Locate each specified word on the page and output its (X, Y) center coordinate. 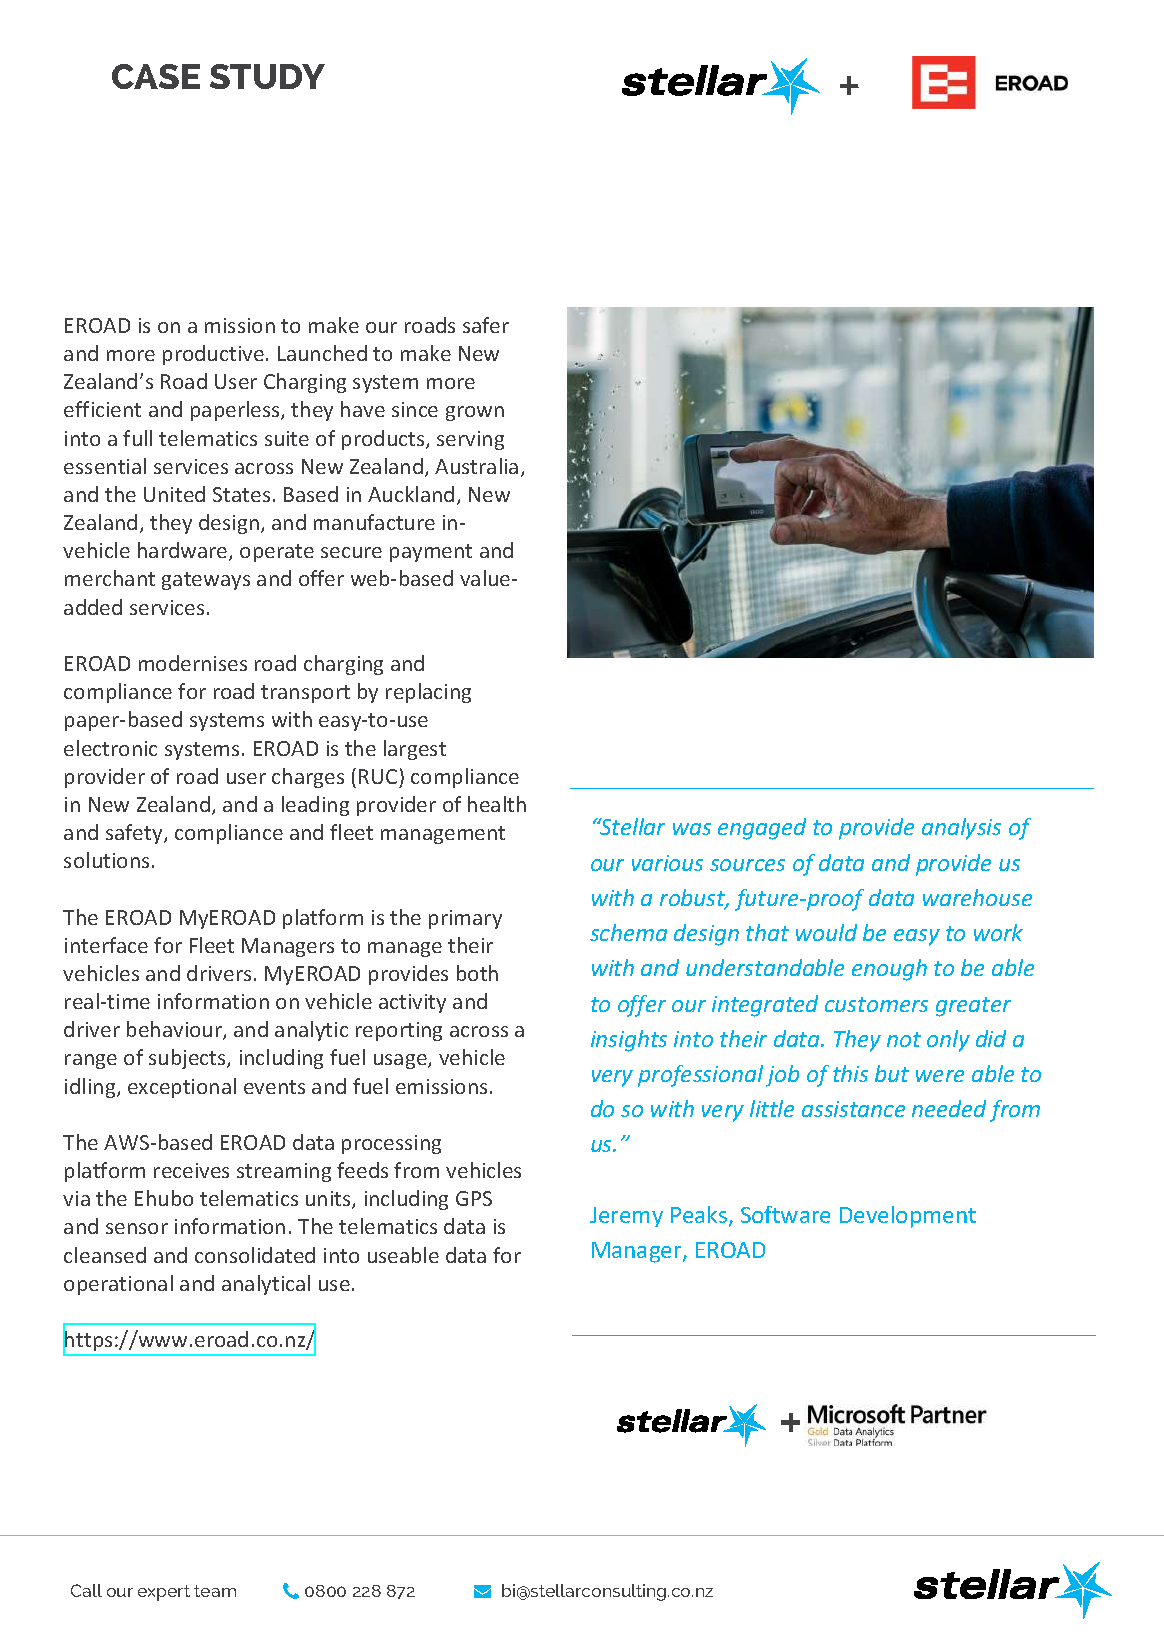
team (215, 1591)
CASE (156, 76)
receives (191, 1170)
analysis (961, 829)
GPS (474, 1198)
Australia (476, 466)
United (174, 494)
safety (135, 834)
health (497, 804)
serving (470, 440)
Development (908, 1217)
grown (475, 413)
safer (486, 325)
